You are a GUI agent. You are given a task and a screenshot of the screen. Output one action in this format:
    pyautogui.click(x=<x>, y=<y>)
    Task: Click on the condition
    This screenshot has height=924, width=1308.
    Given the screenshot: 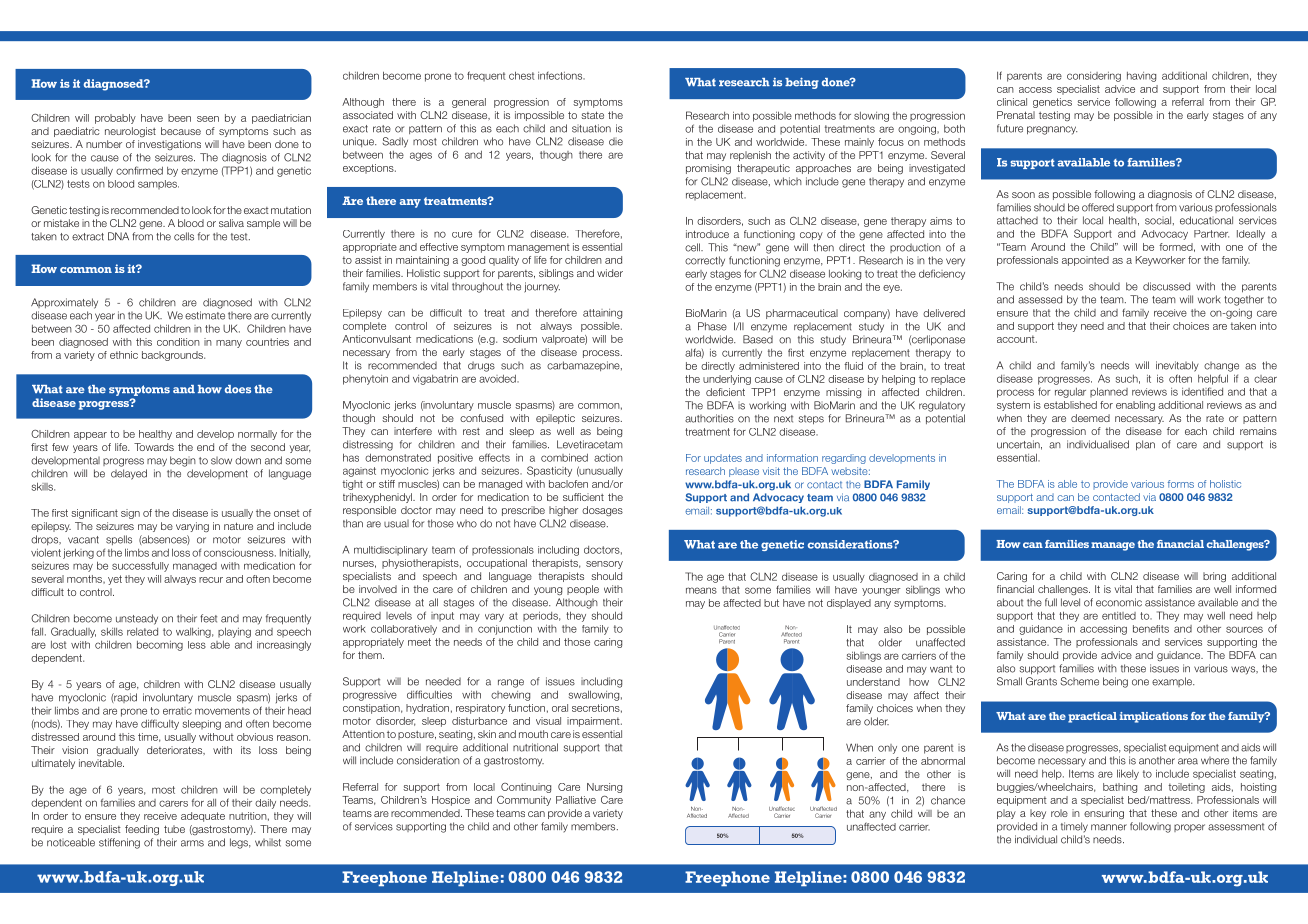 What is the action you would take?
    pyautogui.click(x=178, y=342)
